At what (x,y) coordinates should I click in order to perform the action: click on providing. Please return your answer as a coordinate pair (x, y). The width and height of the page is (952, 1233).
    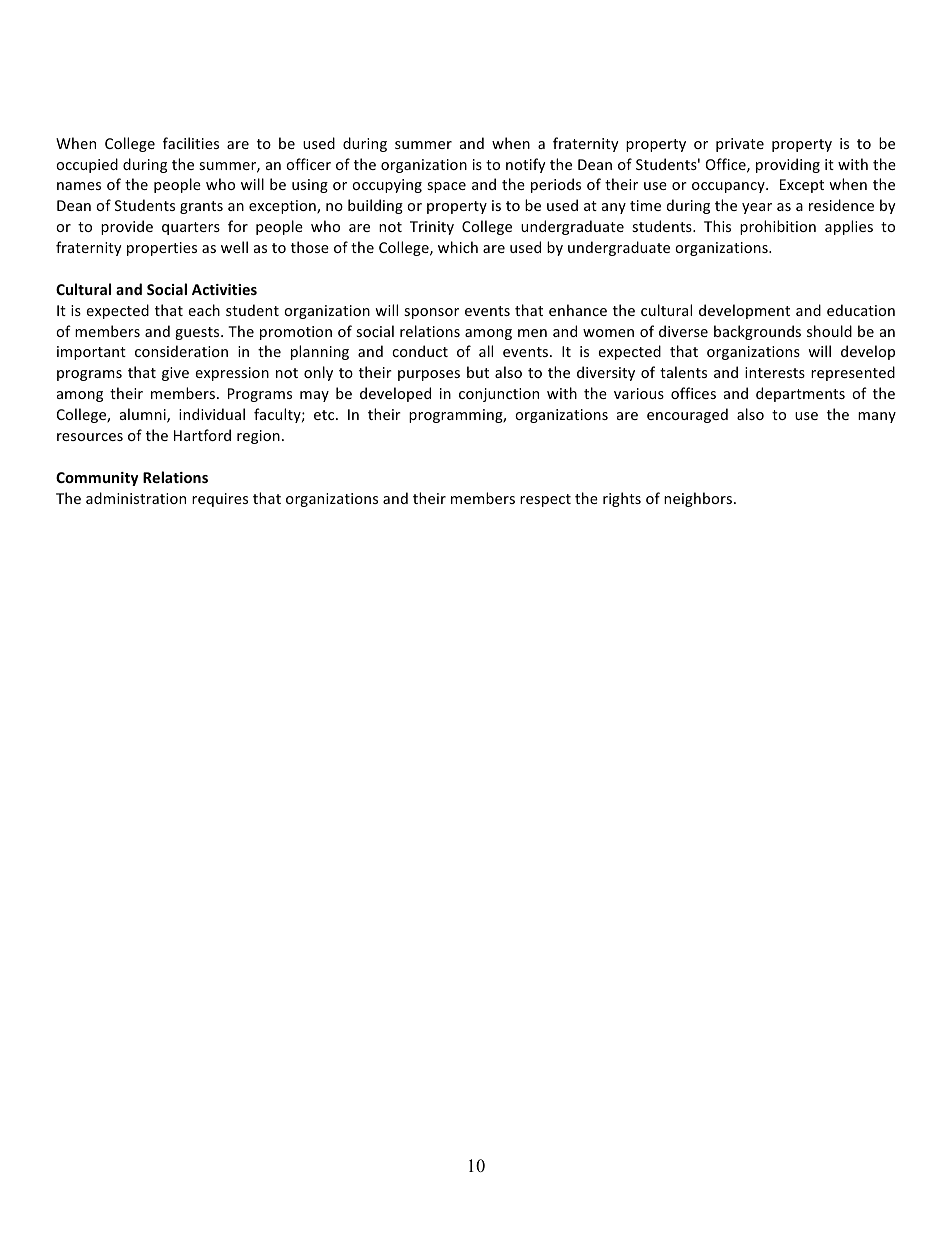
    Looking at the image, I should click on (788, 165).
